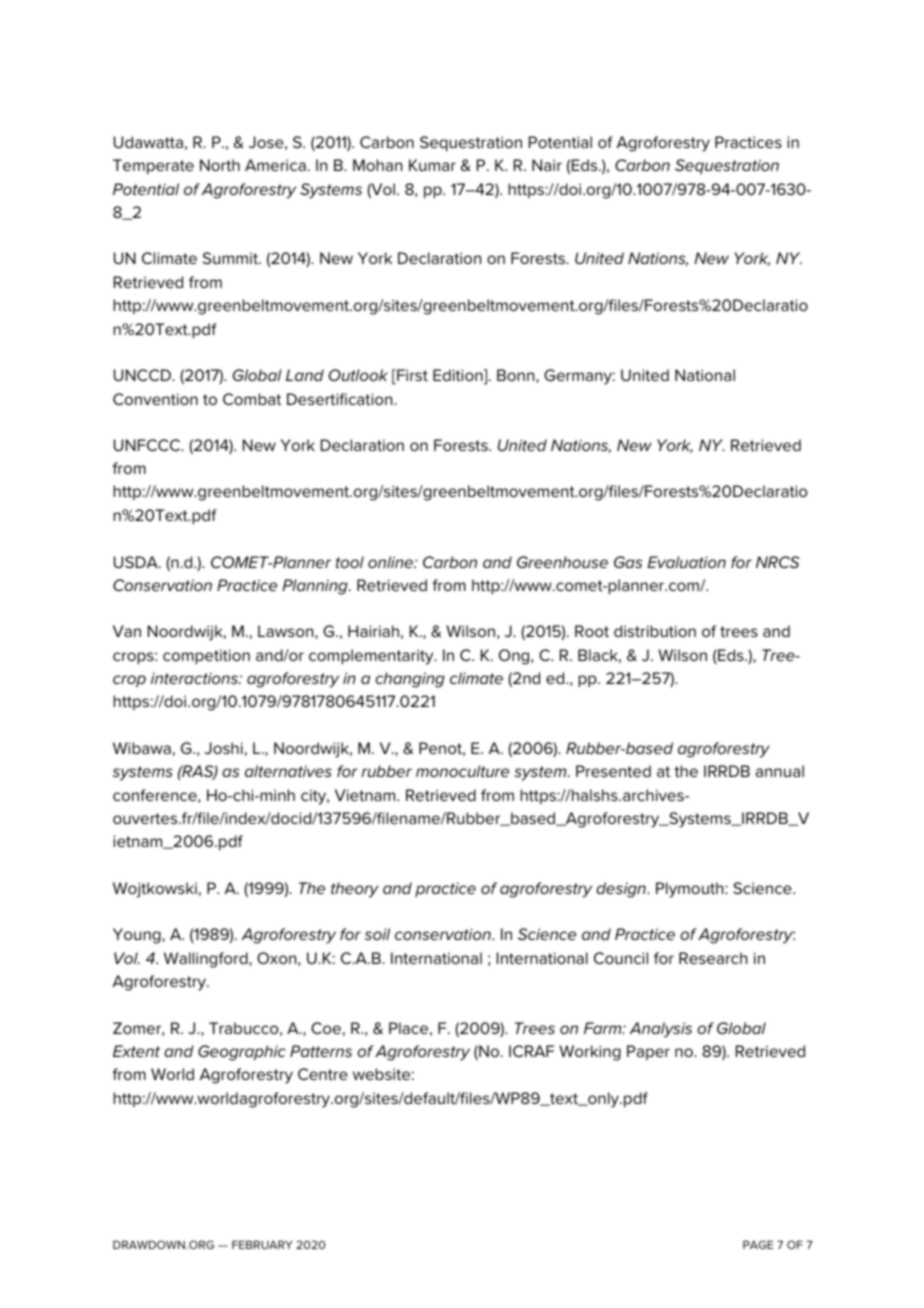  What do you see at coordinates (432, 165) in the image?
I see `Kumar` at bounding box center [432, 165].
